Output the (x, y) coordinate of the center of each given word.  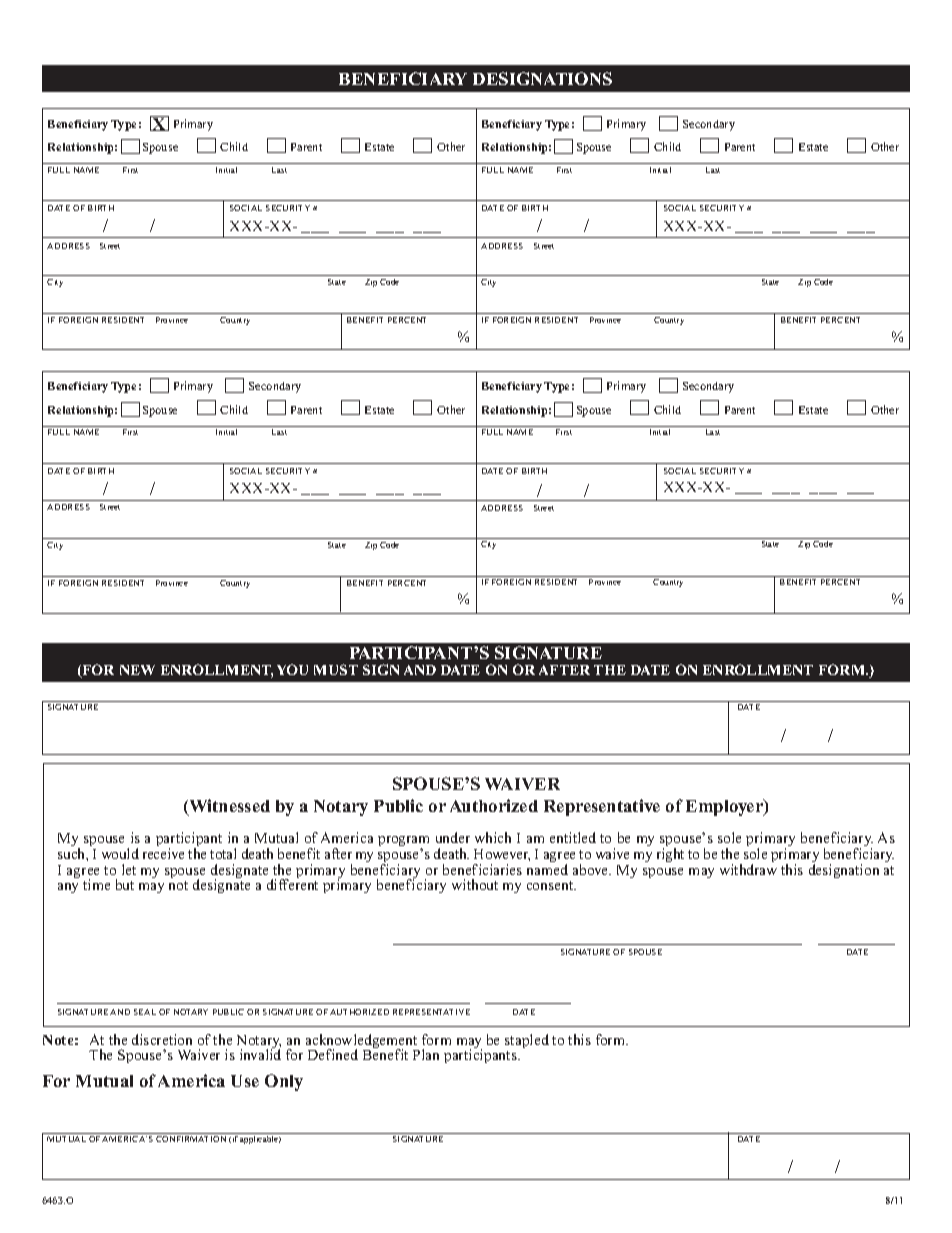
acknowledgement (362, 1042)
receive (163, 853)
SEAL (145, 1012)
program (403, 843)
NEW (137, 670)
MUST (336, 669)
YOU (292, 669)
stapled (527, 1041)
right (670, 855)
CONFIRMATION (191, 1139)
